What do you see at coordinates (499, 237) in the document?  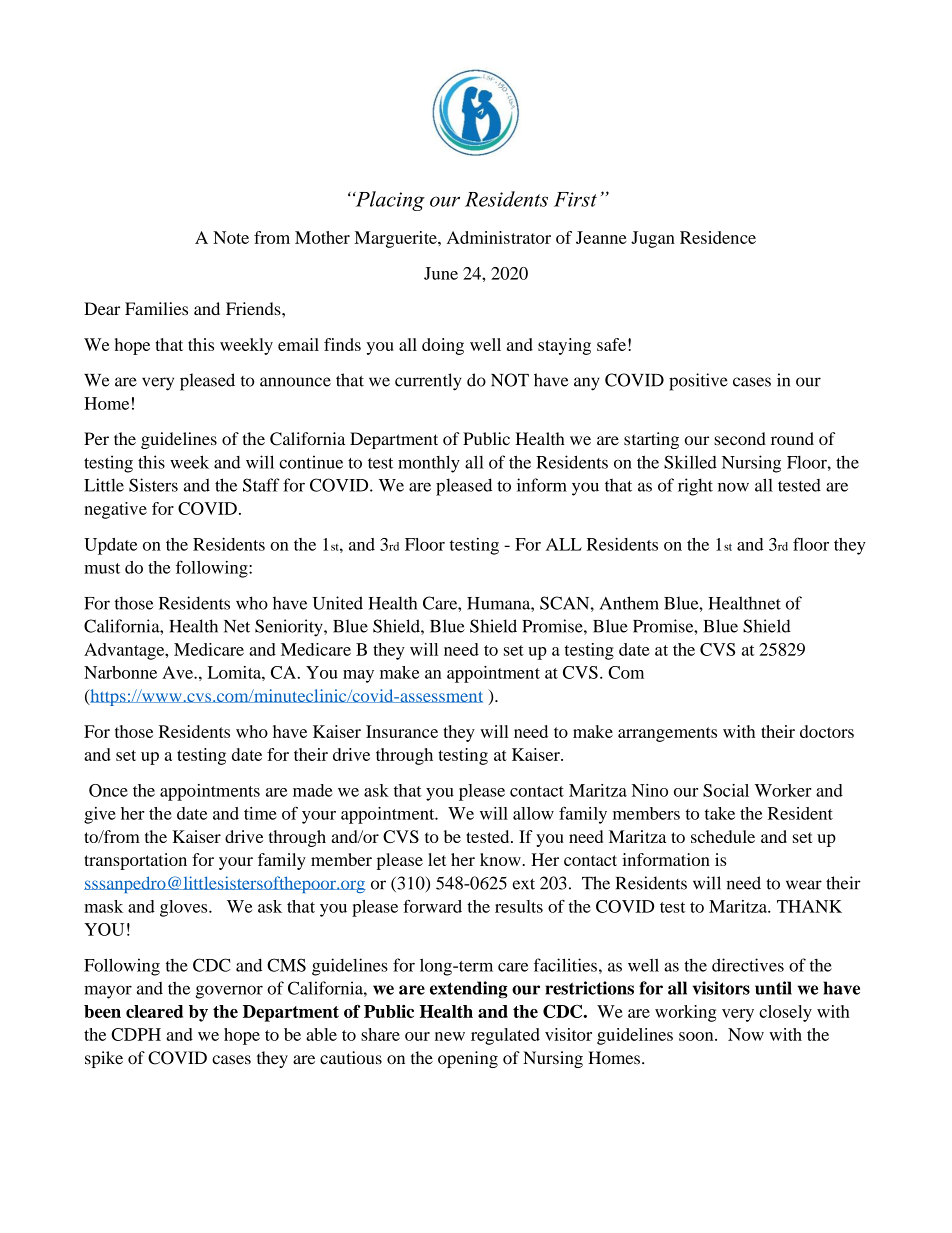 I see `Administrator` at bounding box center [499, 237].
